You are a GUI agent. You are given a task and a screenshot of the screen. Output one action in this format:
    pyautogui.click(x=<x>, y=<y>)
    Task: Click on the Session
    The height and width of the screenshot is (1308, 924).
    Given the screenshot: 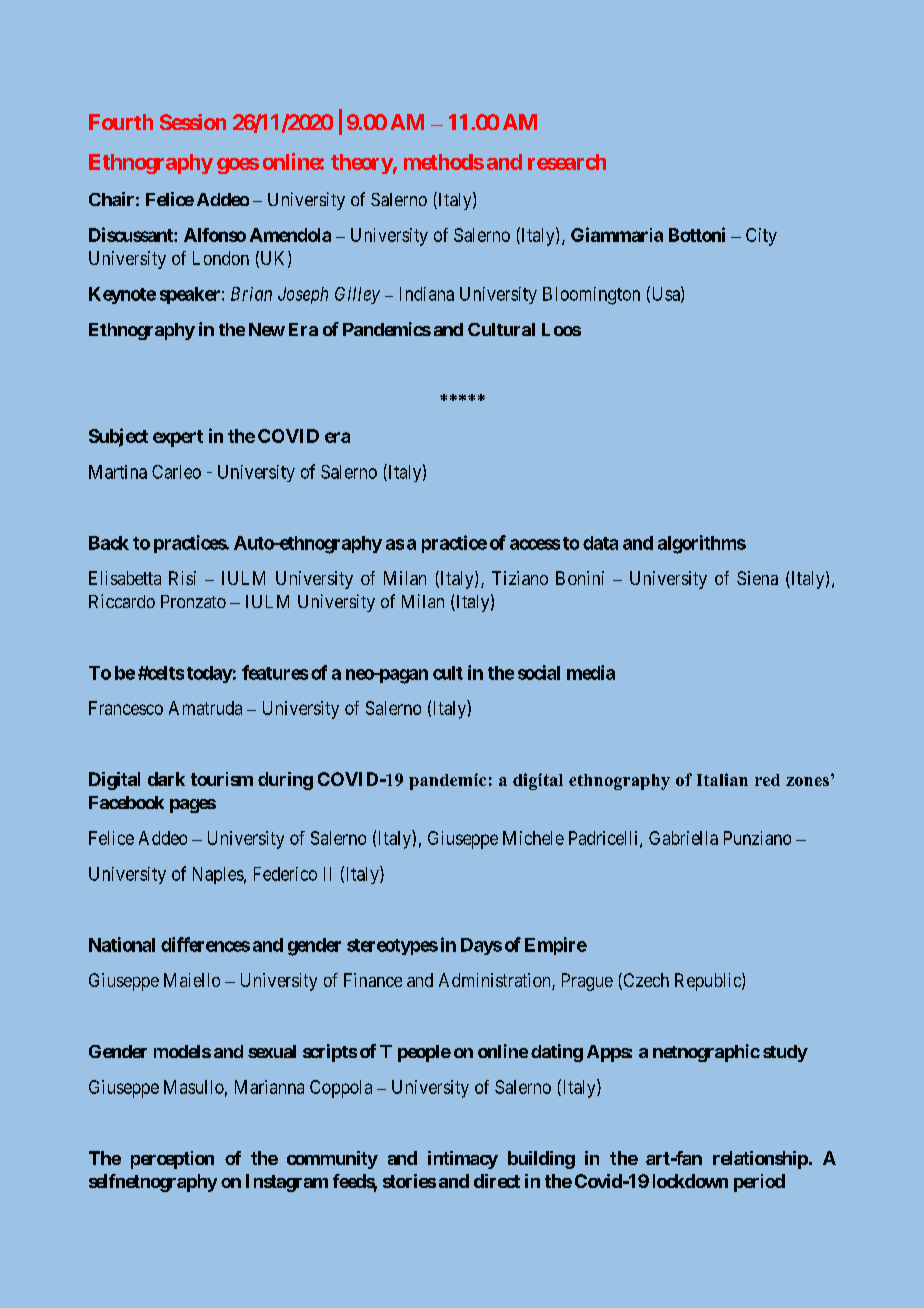 What is the action you would take?
    pyautogui.click(x=193, y=122)
